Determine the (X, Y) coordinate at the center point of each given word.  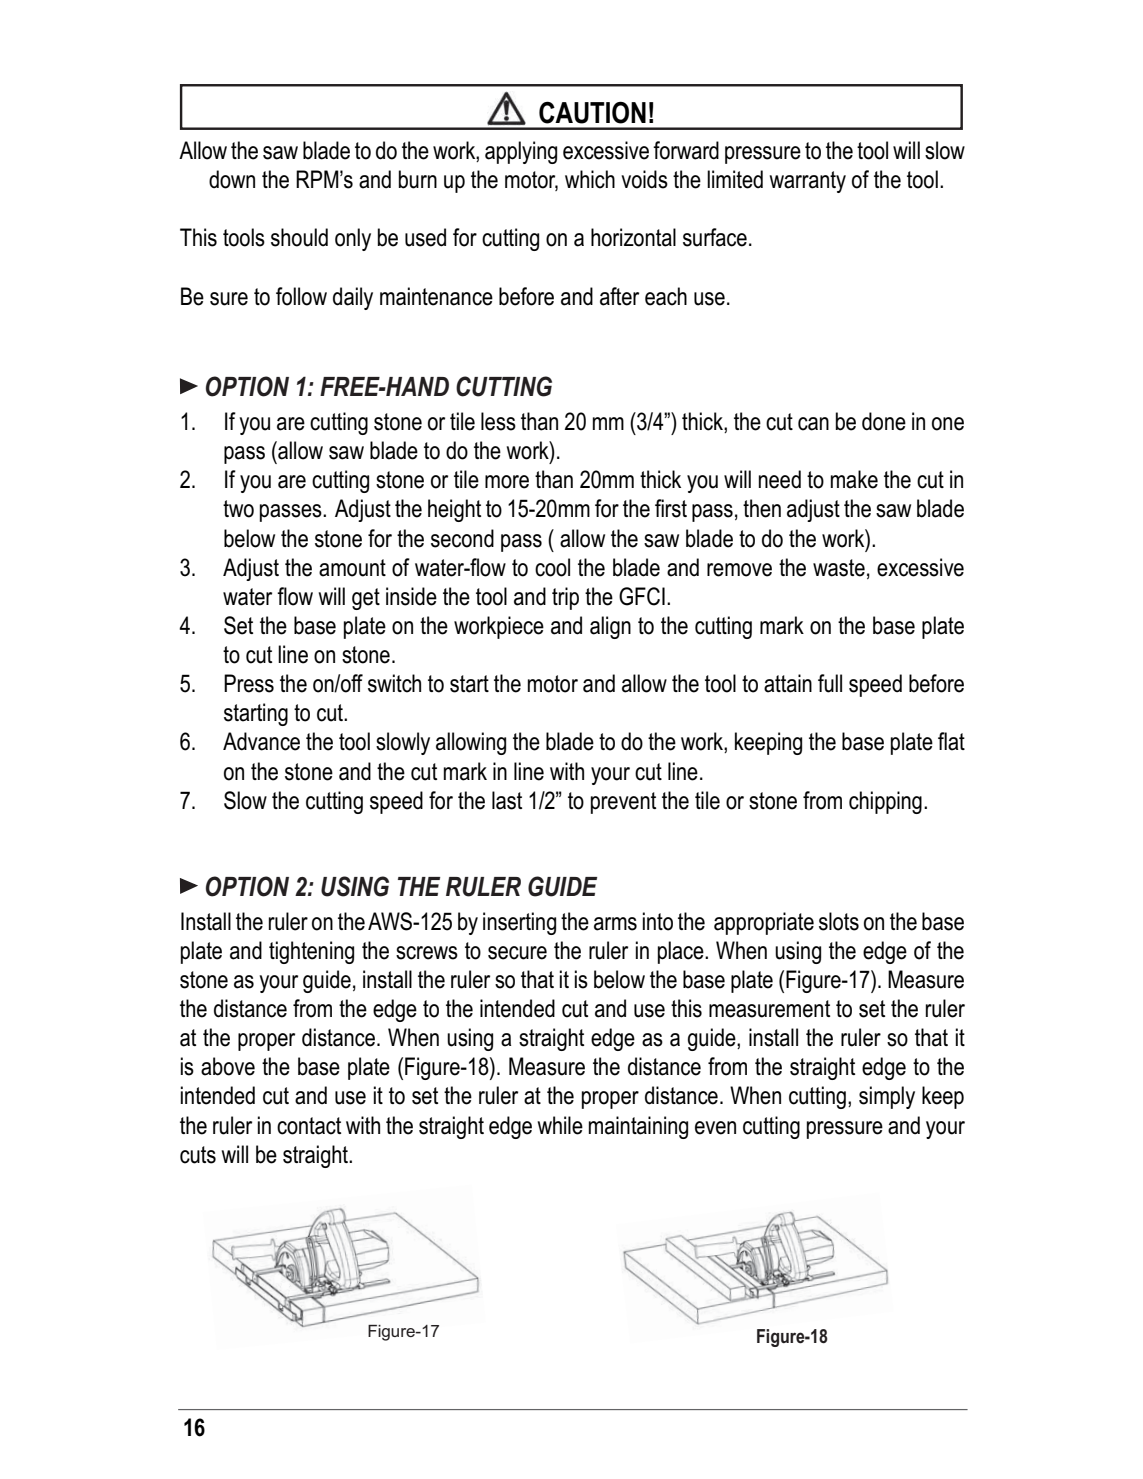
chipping (885, 802)
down (232, 179)
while (560, 1125)
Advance (261, 741)
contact (309, 1126)
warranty (808, 182)
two (238, 509)
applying (521, 152)
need (780, 479)
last (507, 800)
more (507, 482)
